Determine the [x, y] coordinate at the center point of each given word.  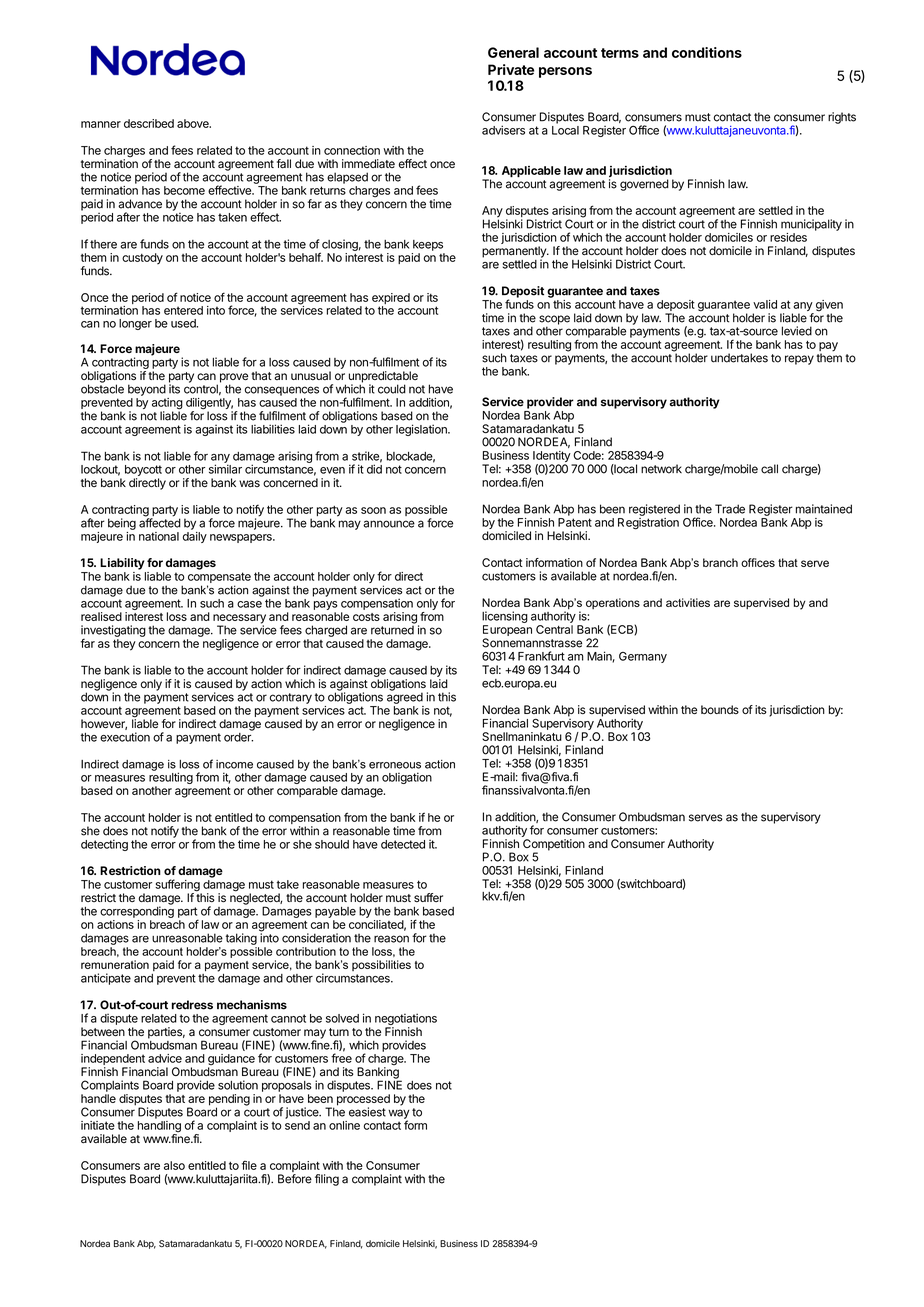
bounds [720, 709]
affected [160, 522]
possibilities [381, 965]
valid [765, 304]
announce [389, 524]
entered [183, 310]
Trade [730, 509]
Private [511, 69]
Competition [554, 846]
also [174, 1165]
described [149, 123]
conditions [707, 52]
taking [241, 939]
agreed [405, 697]
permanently [515, 253]
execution [125, 737]
